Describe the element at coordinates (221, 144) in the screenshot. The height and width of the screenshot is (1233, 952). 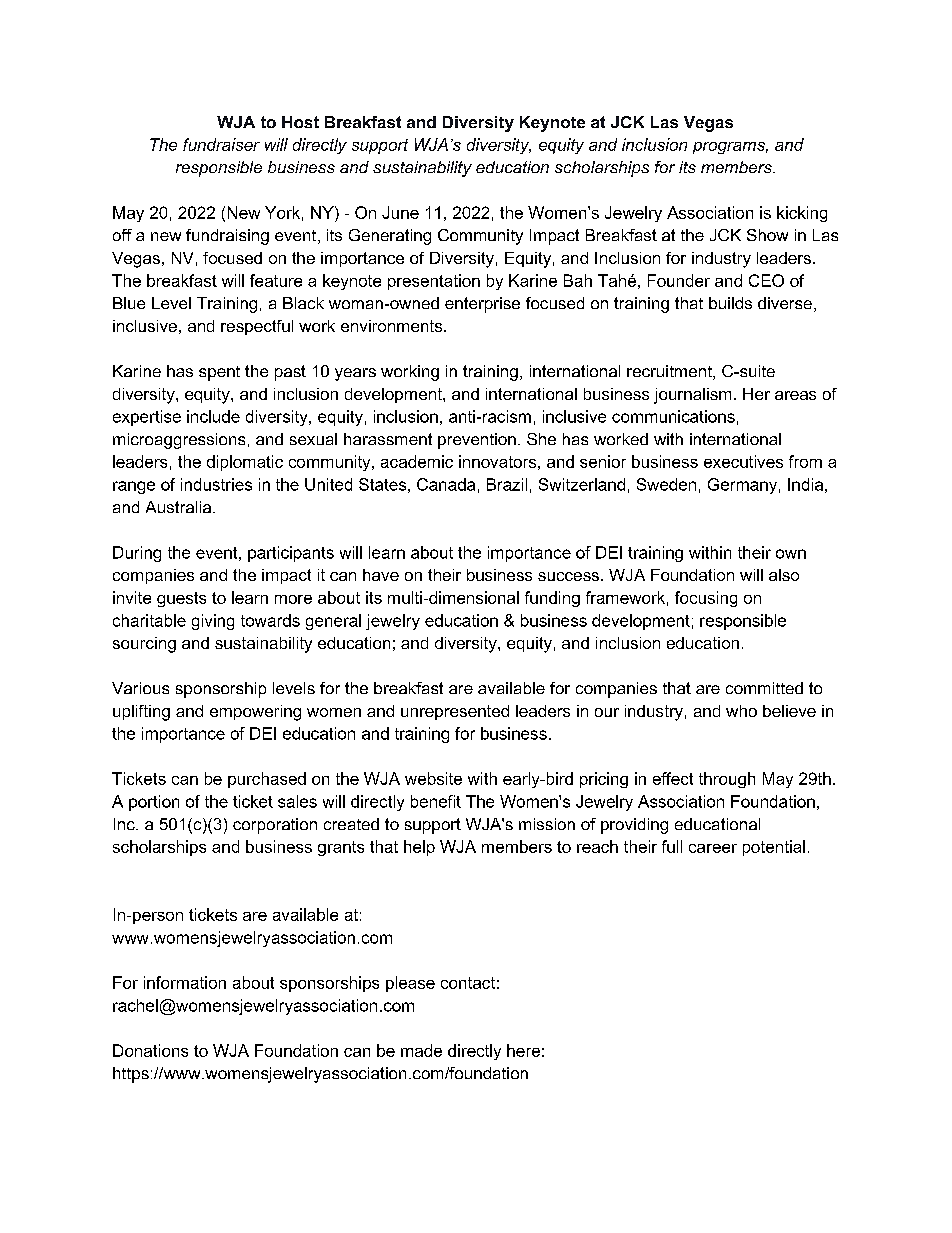
I see `fundraiser` at that location.
